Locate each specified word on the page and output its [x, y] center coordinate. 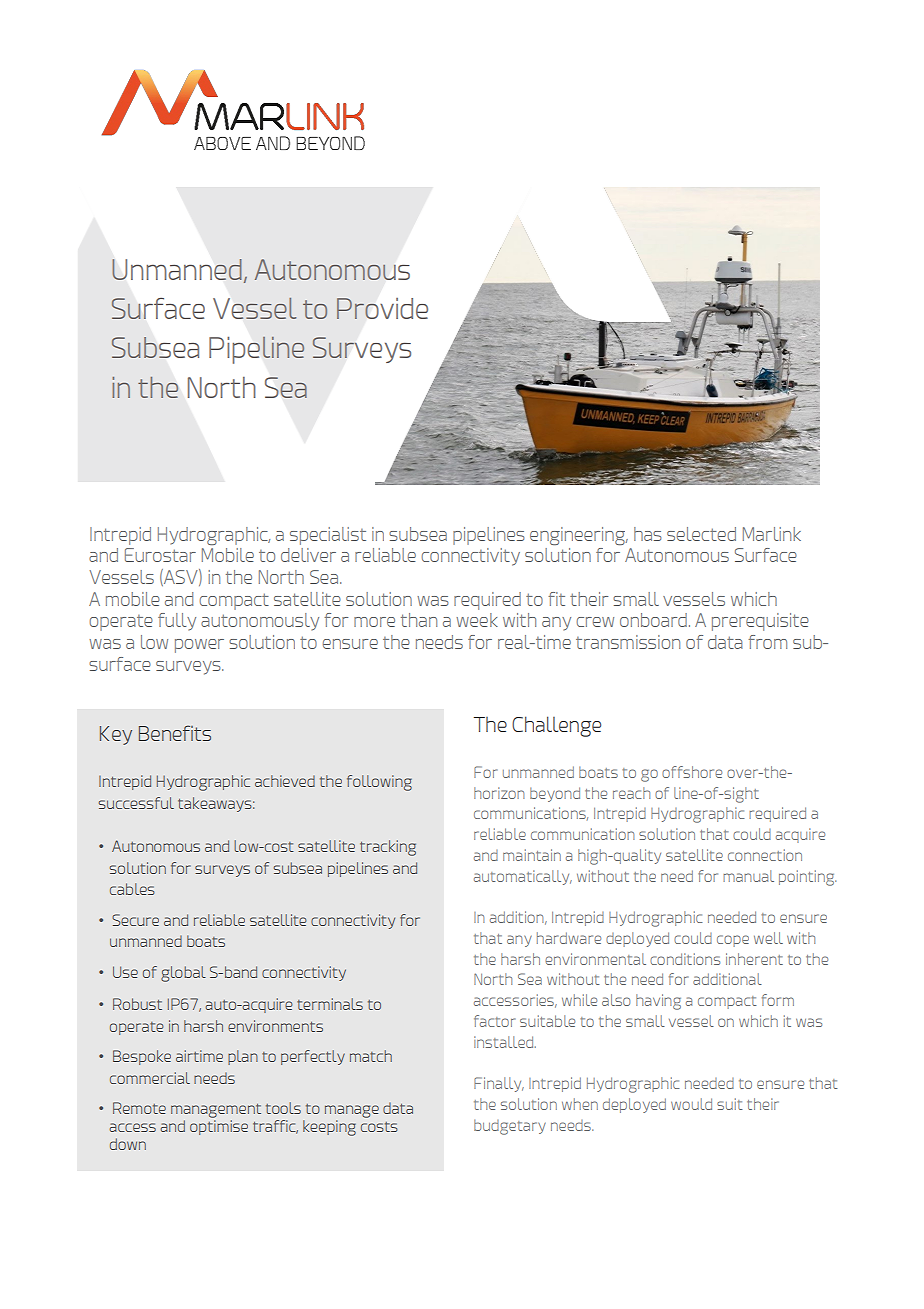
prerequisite [760, 622]
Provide [382, 308]
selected [701, 534]
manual [748, 876]
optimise [219, 1127]
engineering [579, 536]
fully [177, 622]
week [477, 620]
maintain [532, 855]
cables [132, 889]
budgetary [510, 1127]
